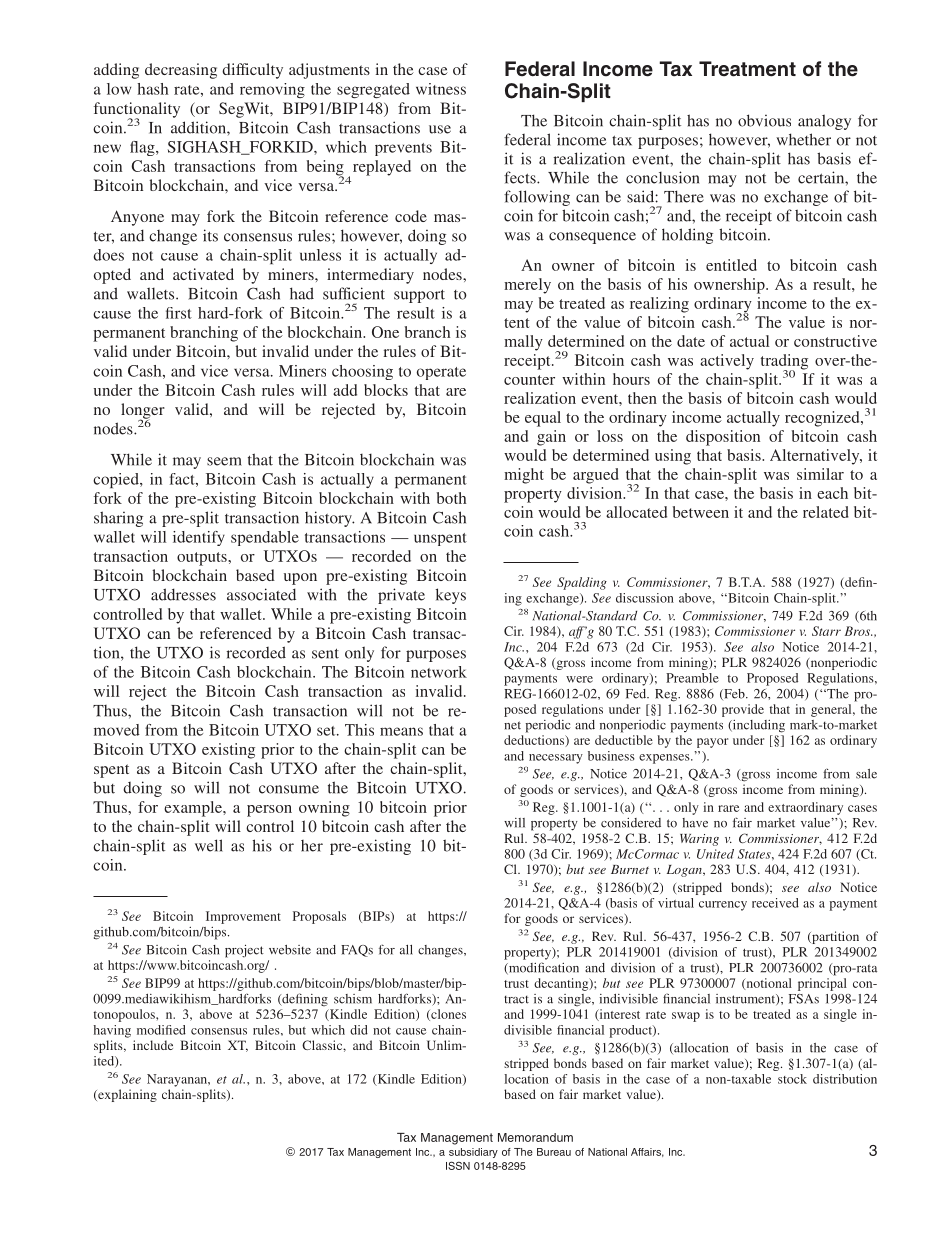 This document has height=1233, width=952. Describe the element at coordinates (826, 631) in the document. I see `Starr` at that location.
